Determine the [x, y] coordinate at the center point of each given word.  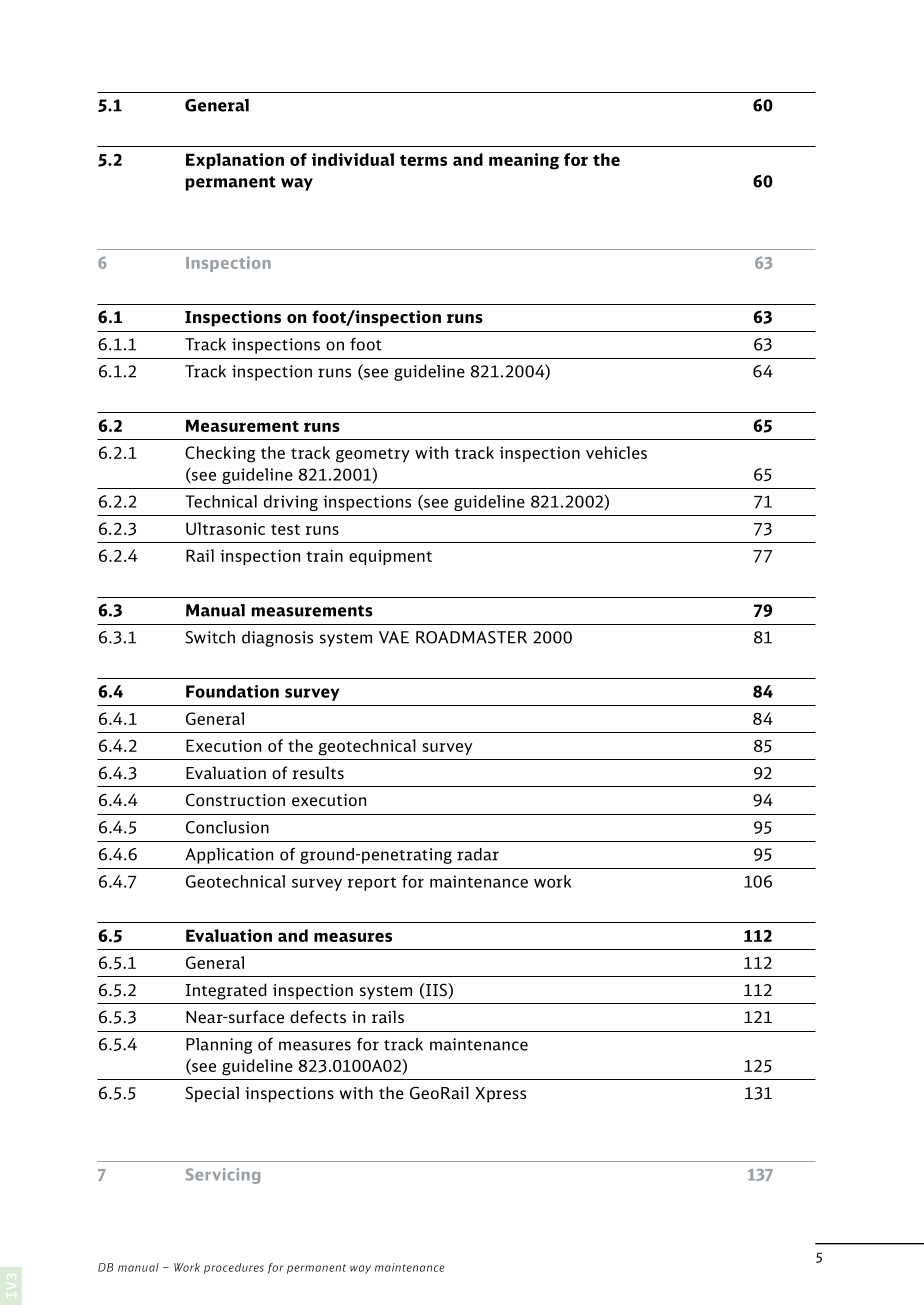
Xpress [500, 1095]
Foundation [232, 691]
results [318, 773]
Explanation [235, 161]
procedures [234, 1268]
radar [478, 854]
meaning [524, 161]
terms [423, 160]
